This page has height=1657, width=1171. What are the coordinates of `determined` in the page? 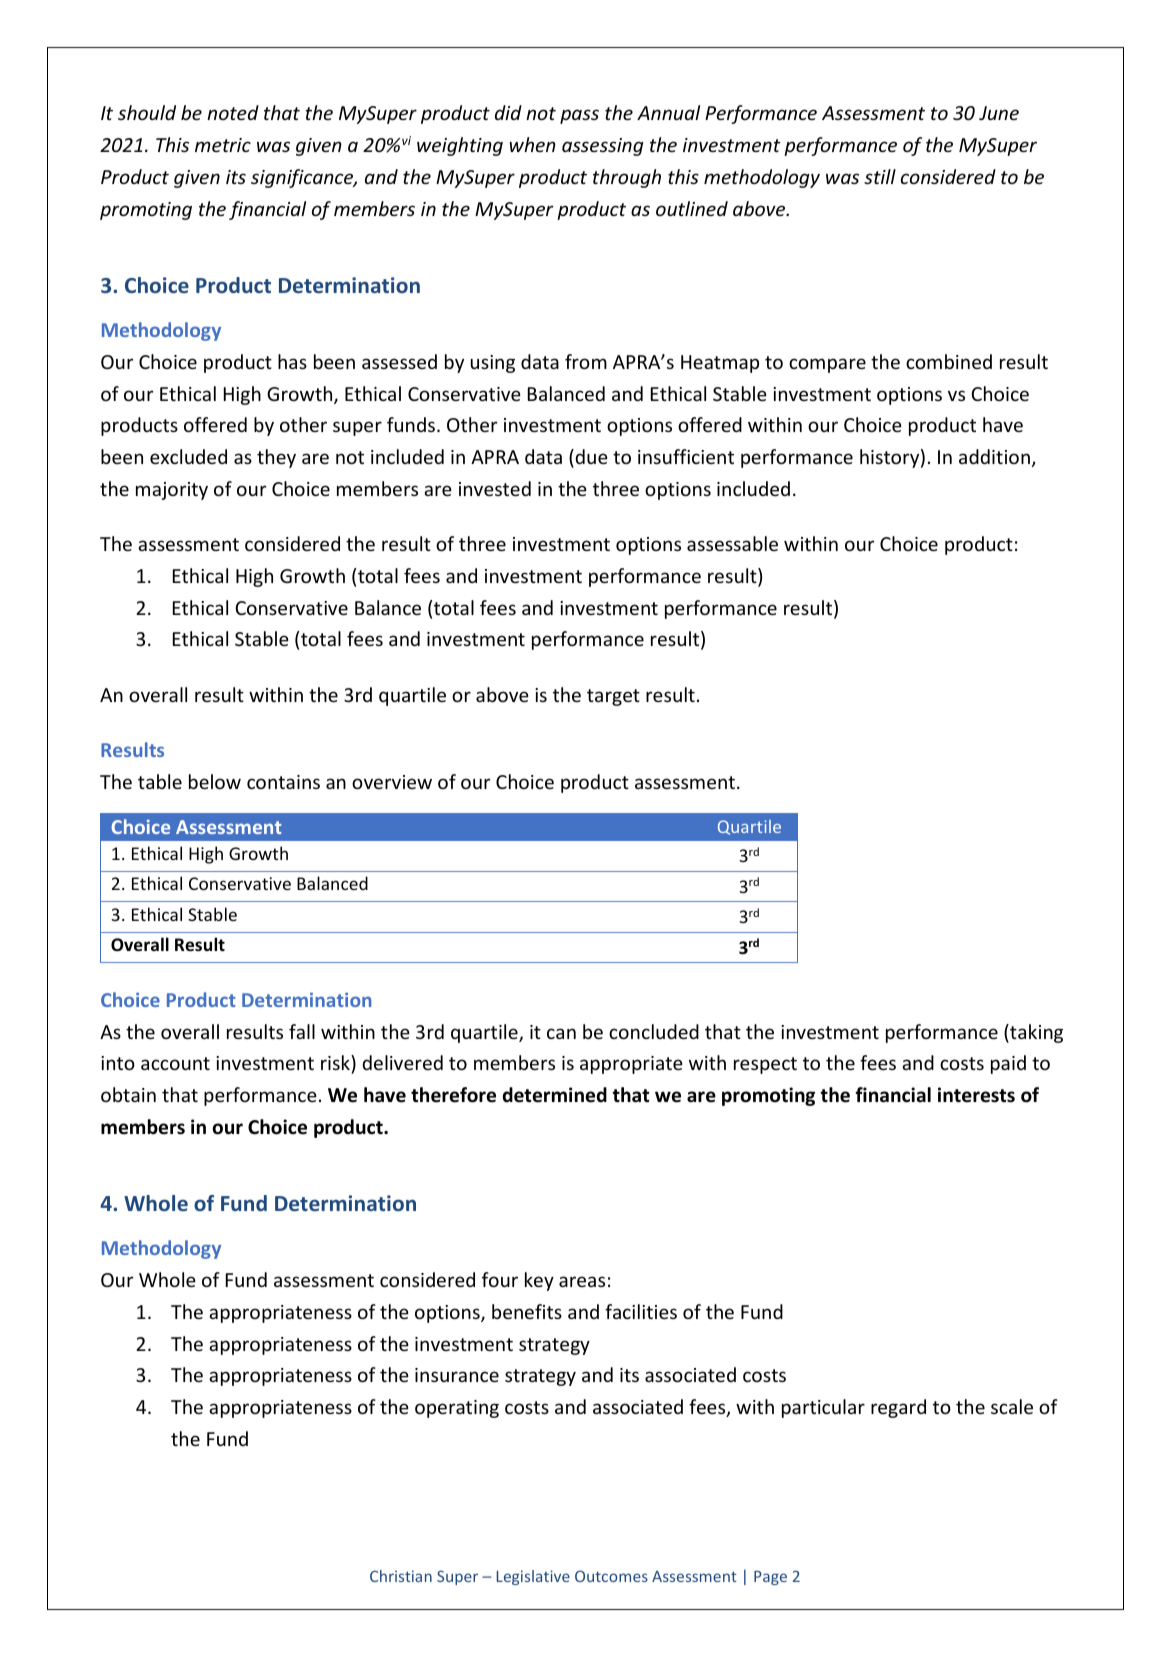 It's located at (555, 1095).
